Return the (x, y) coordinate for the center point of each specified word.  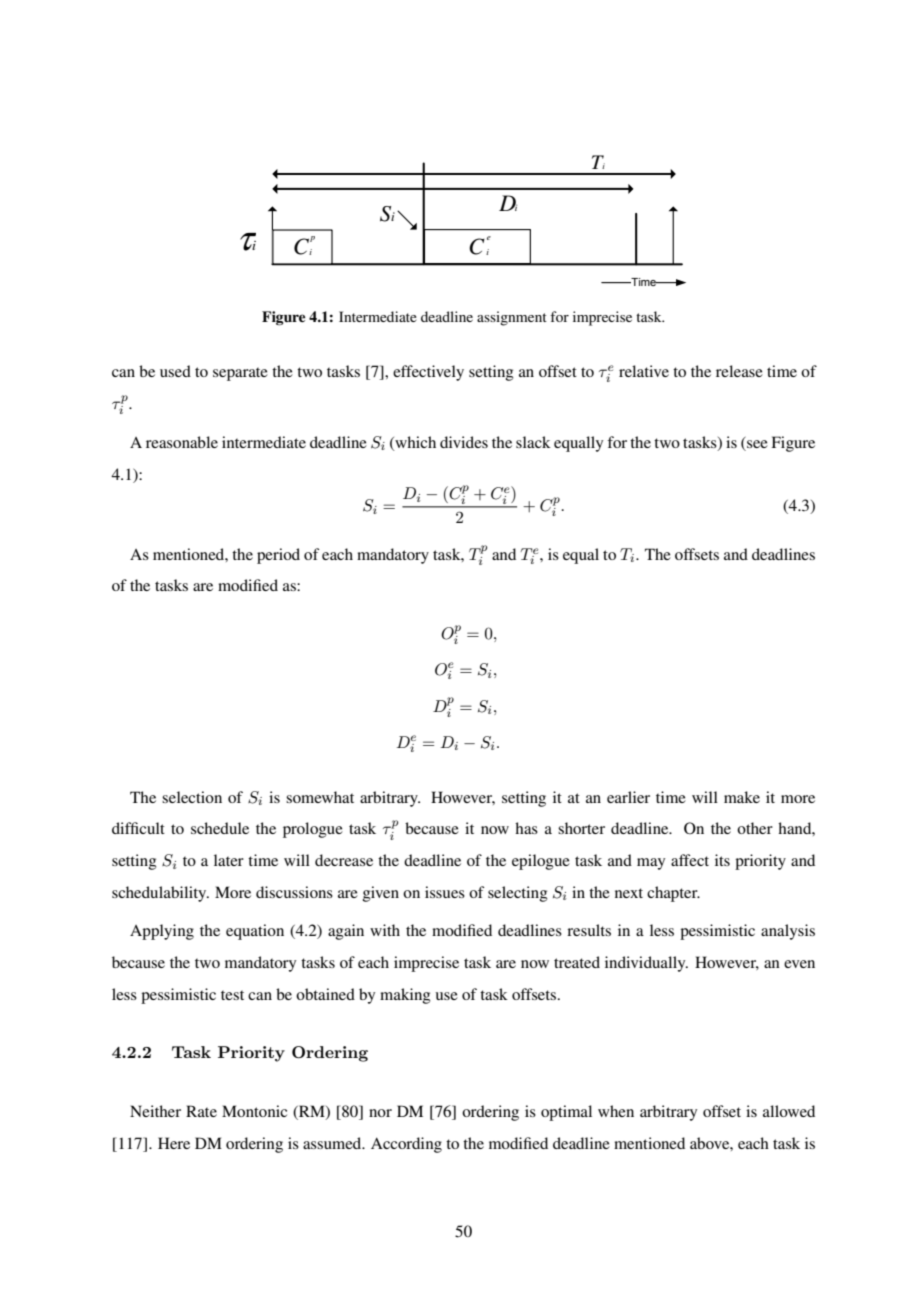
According (406, 1145)
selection (192, 797)
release (739, 371)
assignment (512, 318)
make (742, 797)
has (526, 828)
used (175, 371)
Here (174, 1143)
